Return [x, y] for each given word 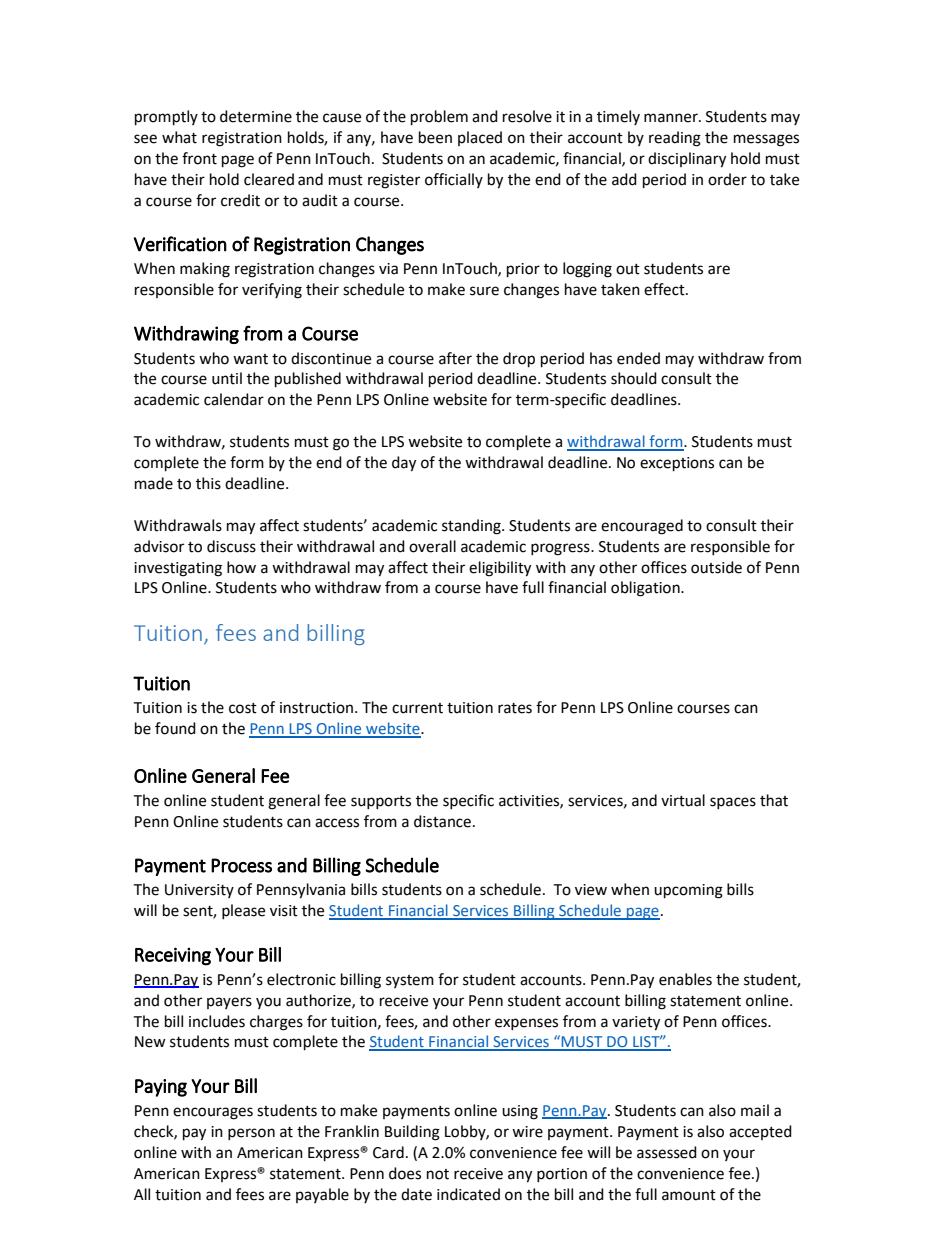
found [175, 728]
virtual [683, 800]
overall [432, 546]
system [410, 981]
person [251, 1134]
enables [685, 979]
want [250, 359]
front [199, 158]
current [417, 708]
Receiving [173, 956]
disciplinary [687, 160]
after [455, 358]
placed [480, 138]
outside [716, 567]
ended [638, 358]
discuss [231, 546]
